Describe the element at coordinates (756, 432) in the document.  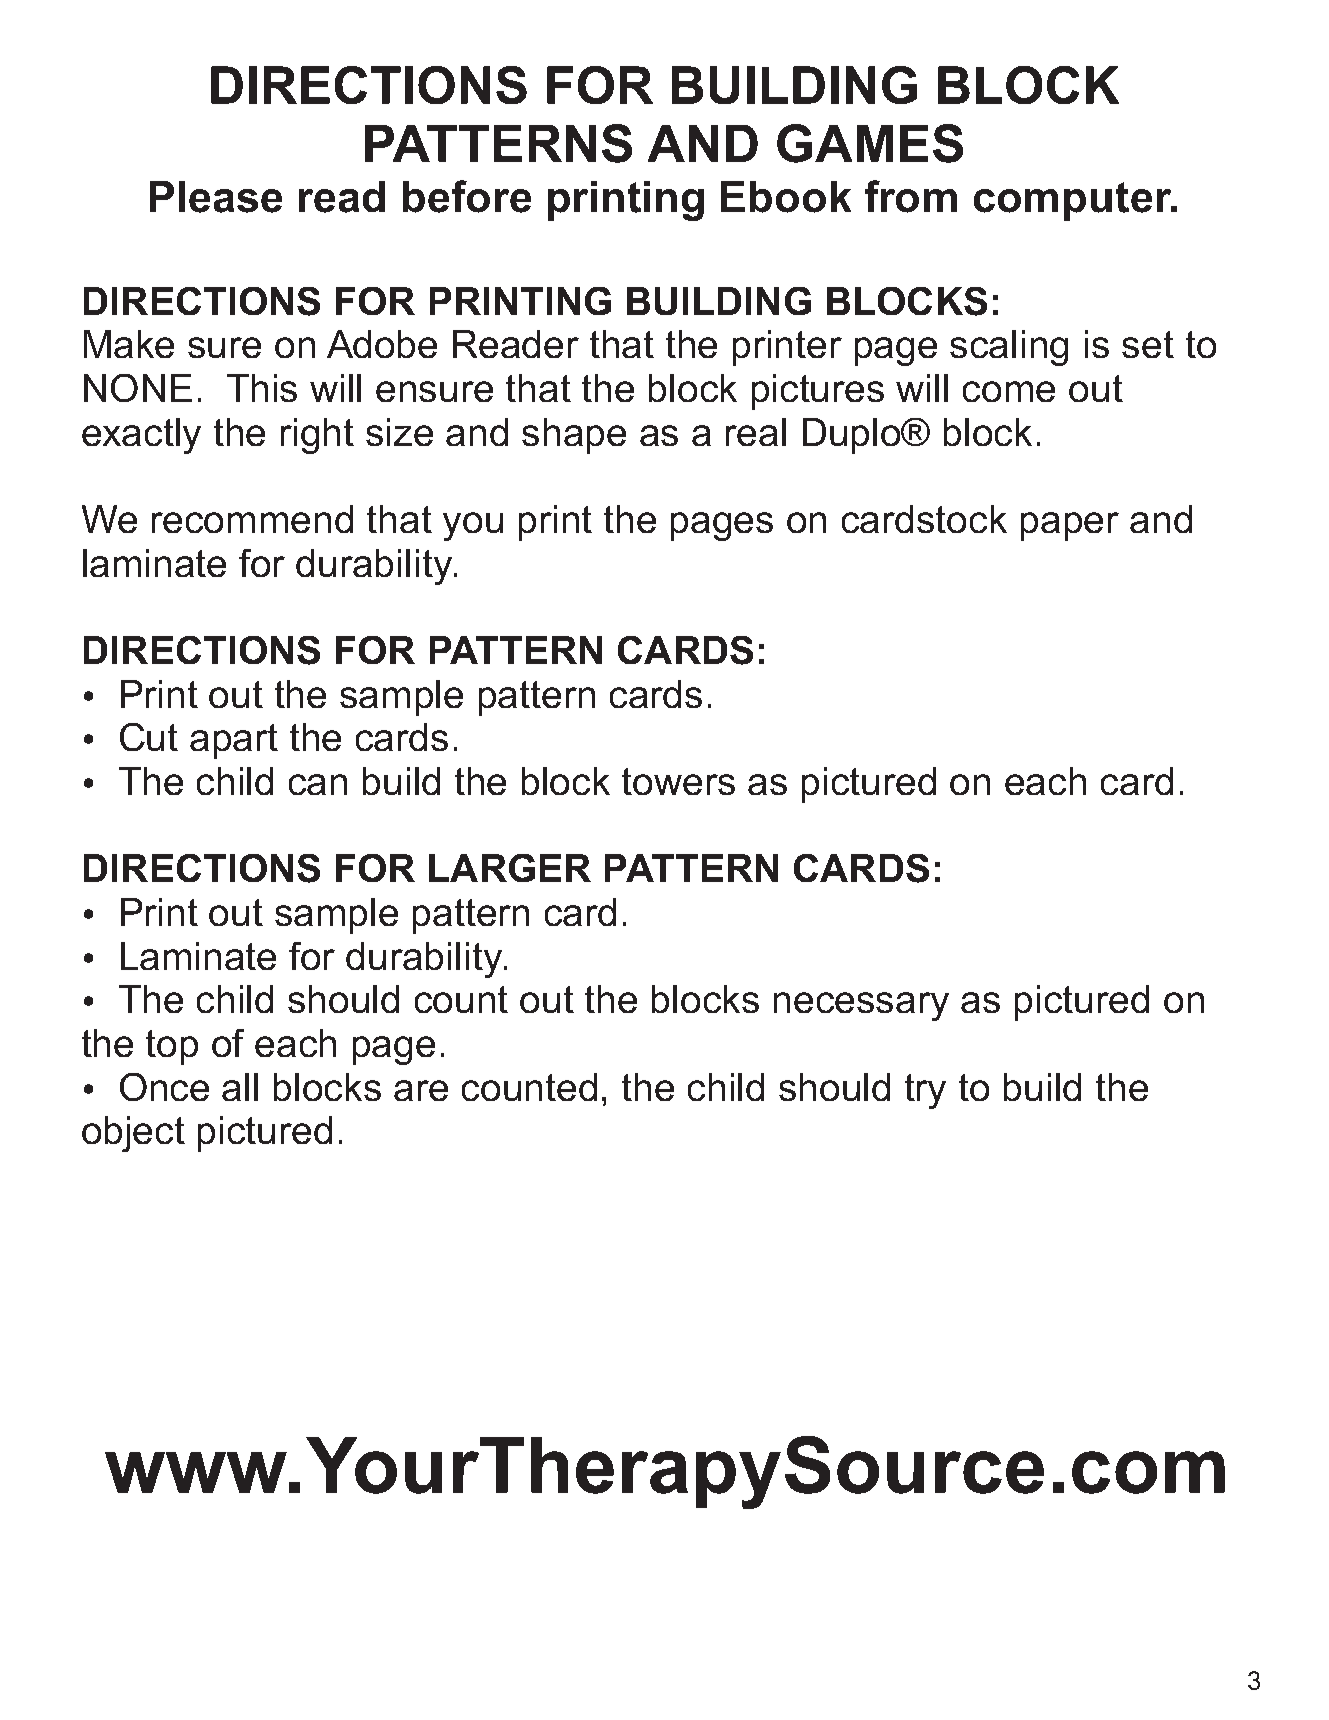
I see `real` at that location.
